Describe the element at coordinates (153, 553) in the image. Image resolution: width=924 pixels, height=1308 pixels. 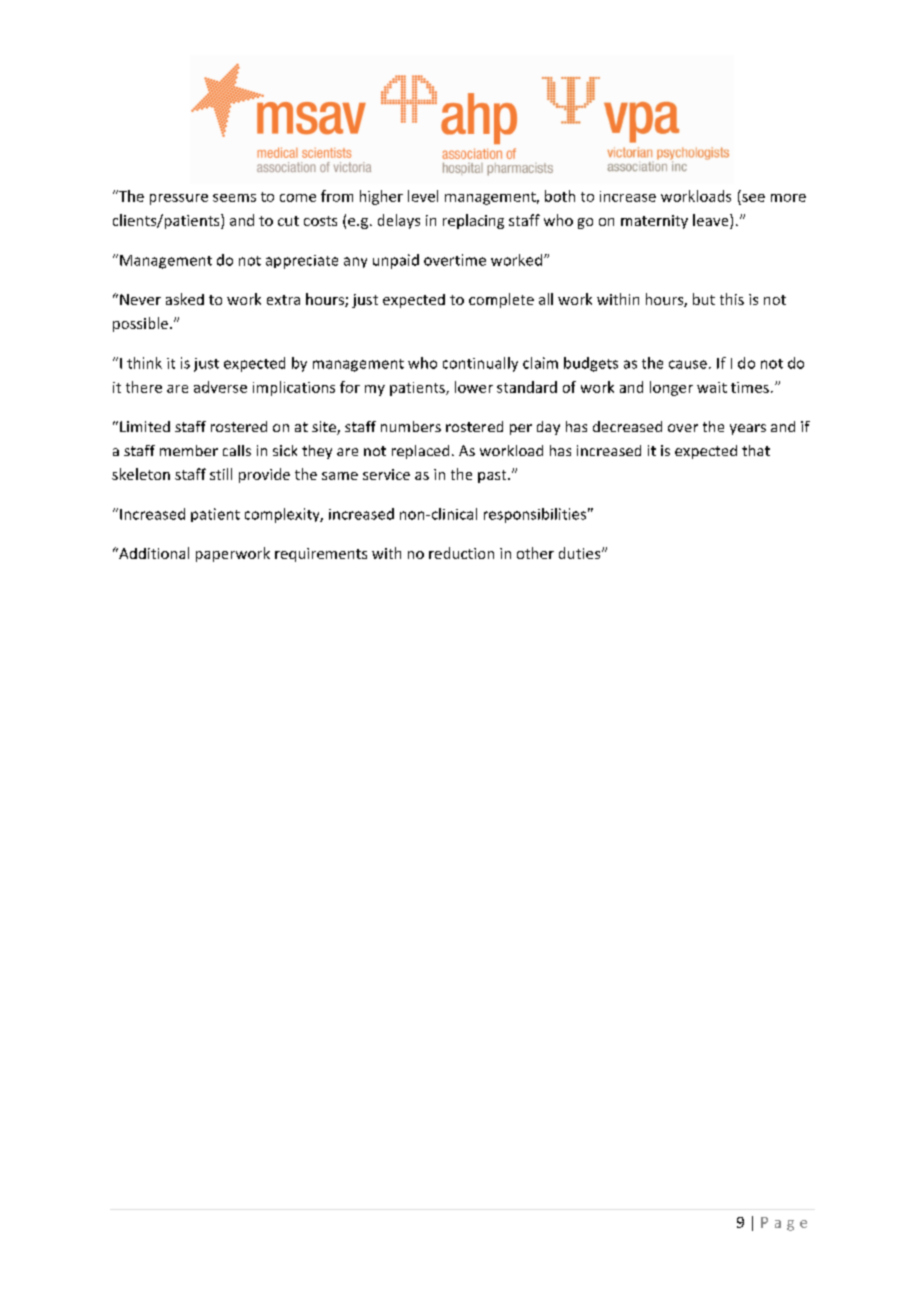
I see `Additional` at that location.
